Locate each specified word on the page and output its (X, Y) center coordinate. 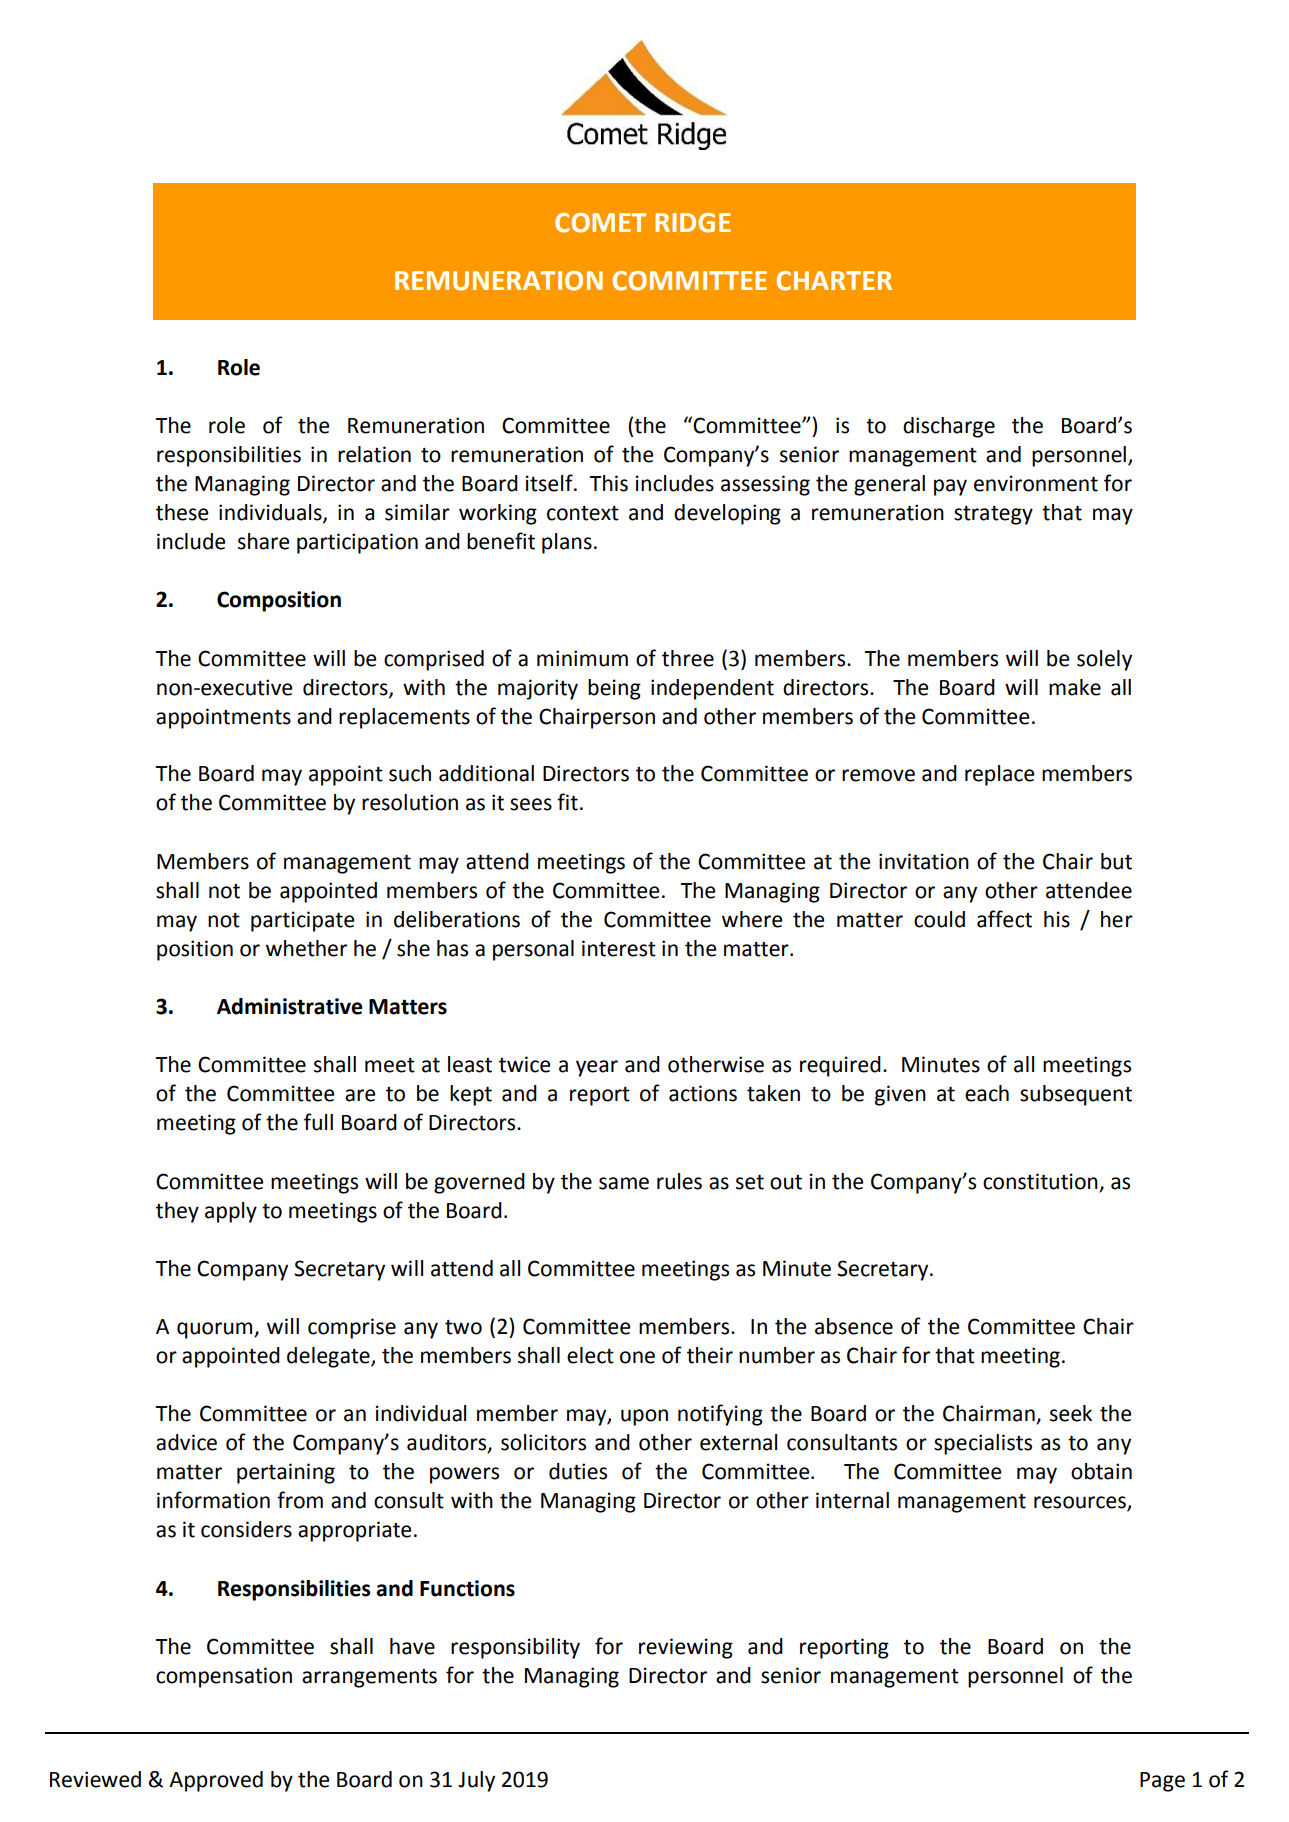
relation (374, 454)
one (637, 1357)
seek (1071, 1413)
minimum (582, 658)
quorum (216, 1330)
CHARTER (834, 281)
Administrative (289, 1006)
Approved (216, 1781)
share (263, 541)
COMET (600, 223)
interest (619, 948)
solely (1104, 660)
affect (1004, 919)
